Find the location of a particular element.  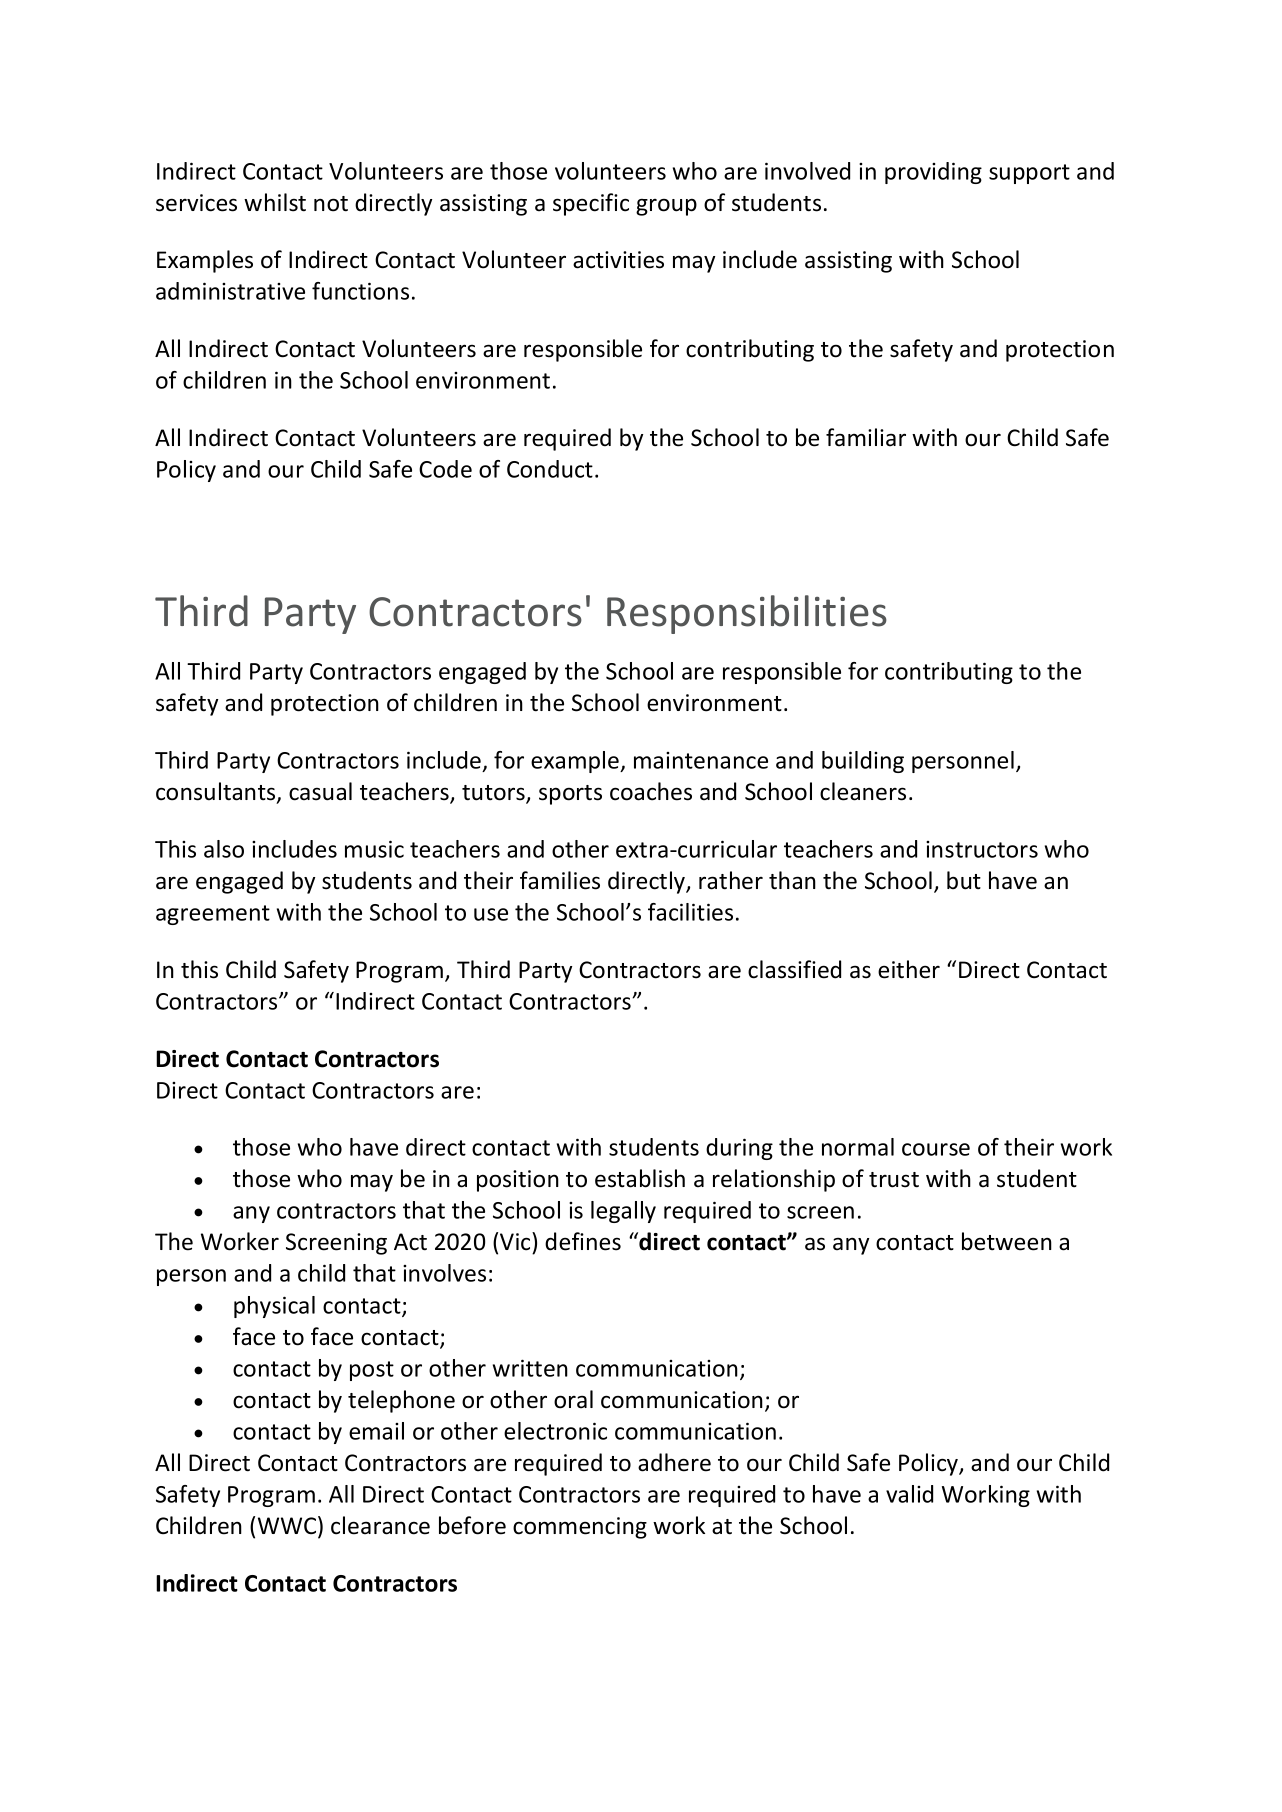

physical is located at coordinates (274, 1307).
